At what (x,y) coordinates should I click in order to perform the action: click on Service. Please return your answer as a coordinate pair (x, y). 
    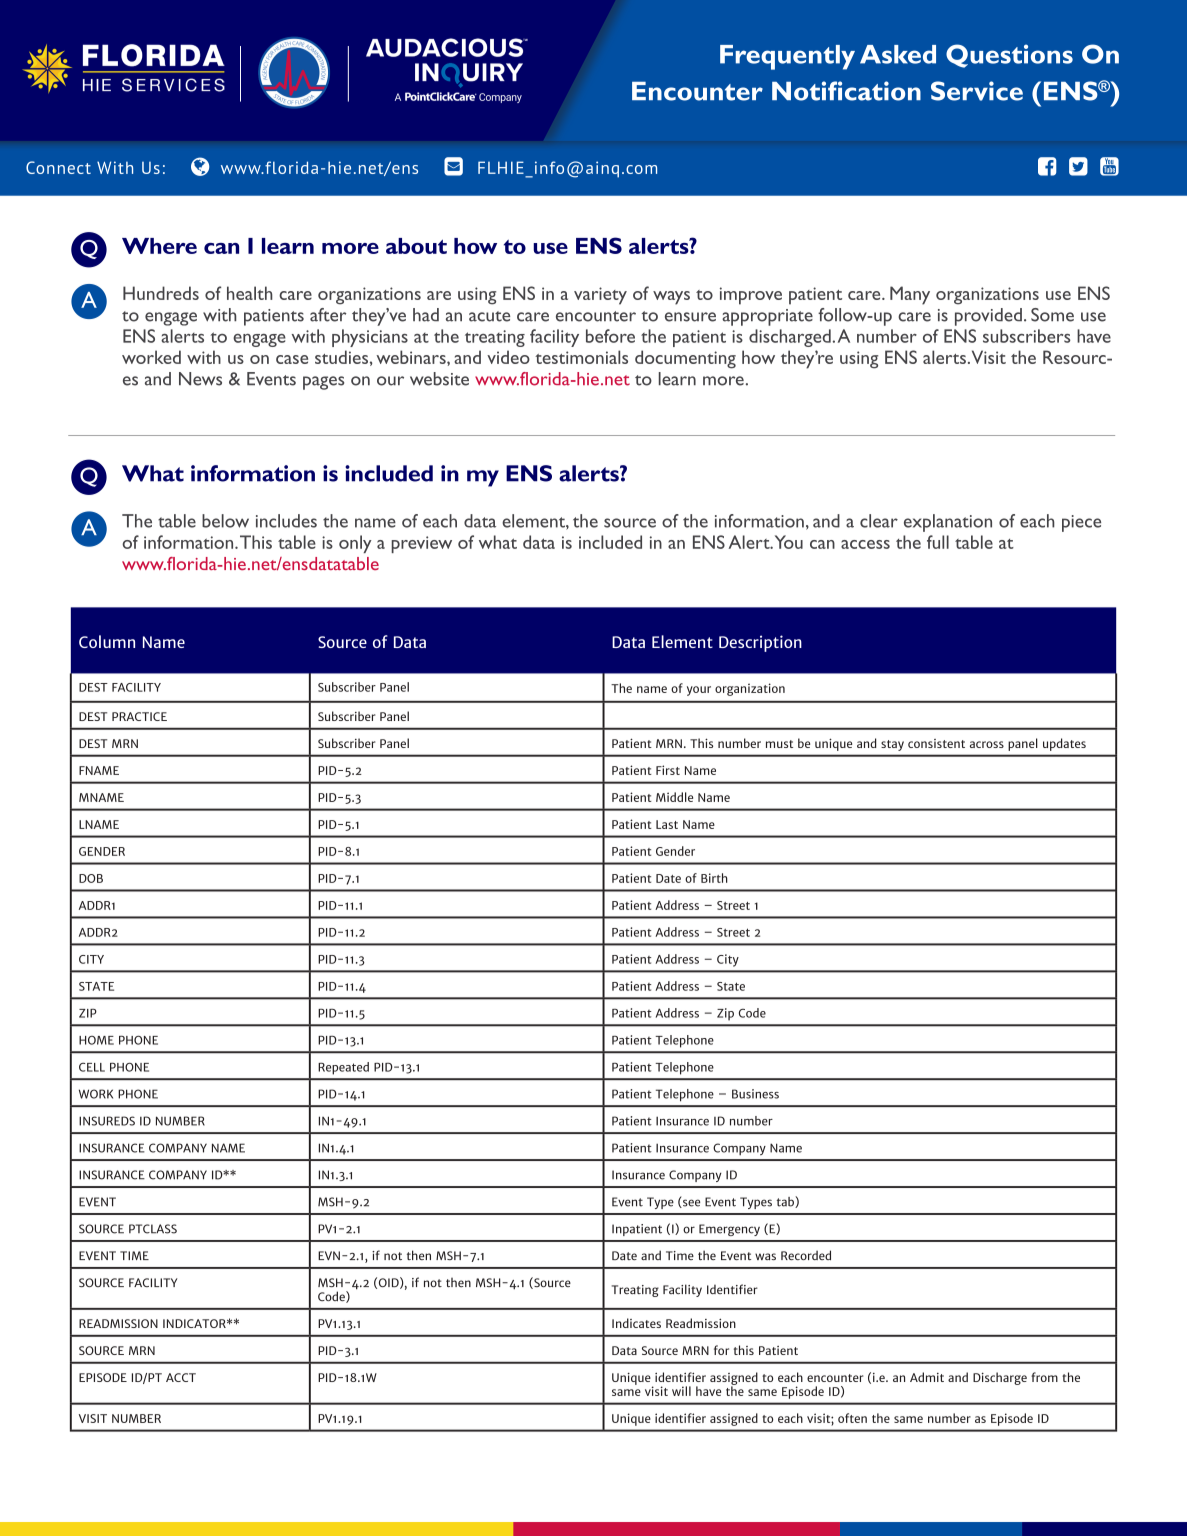
    Looking at the image, I should click on (977, 91).
